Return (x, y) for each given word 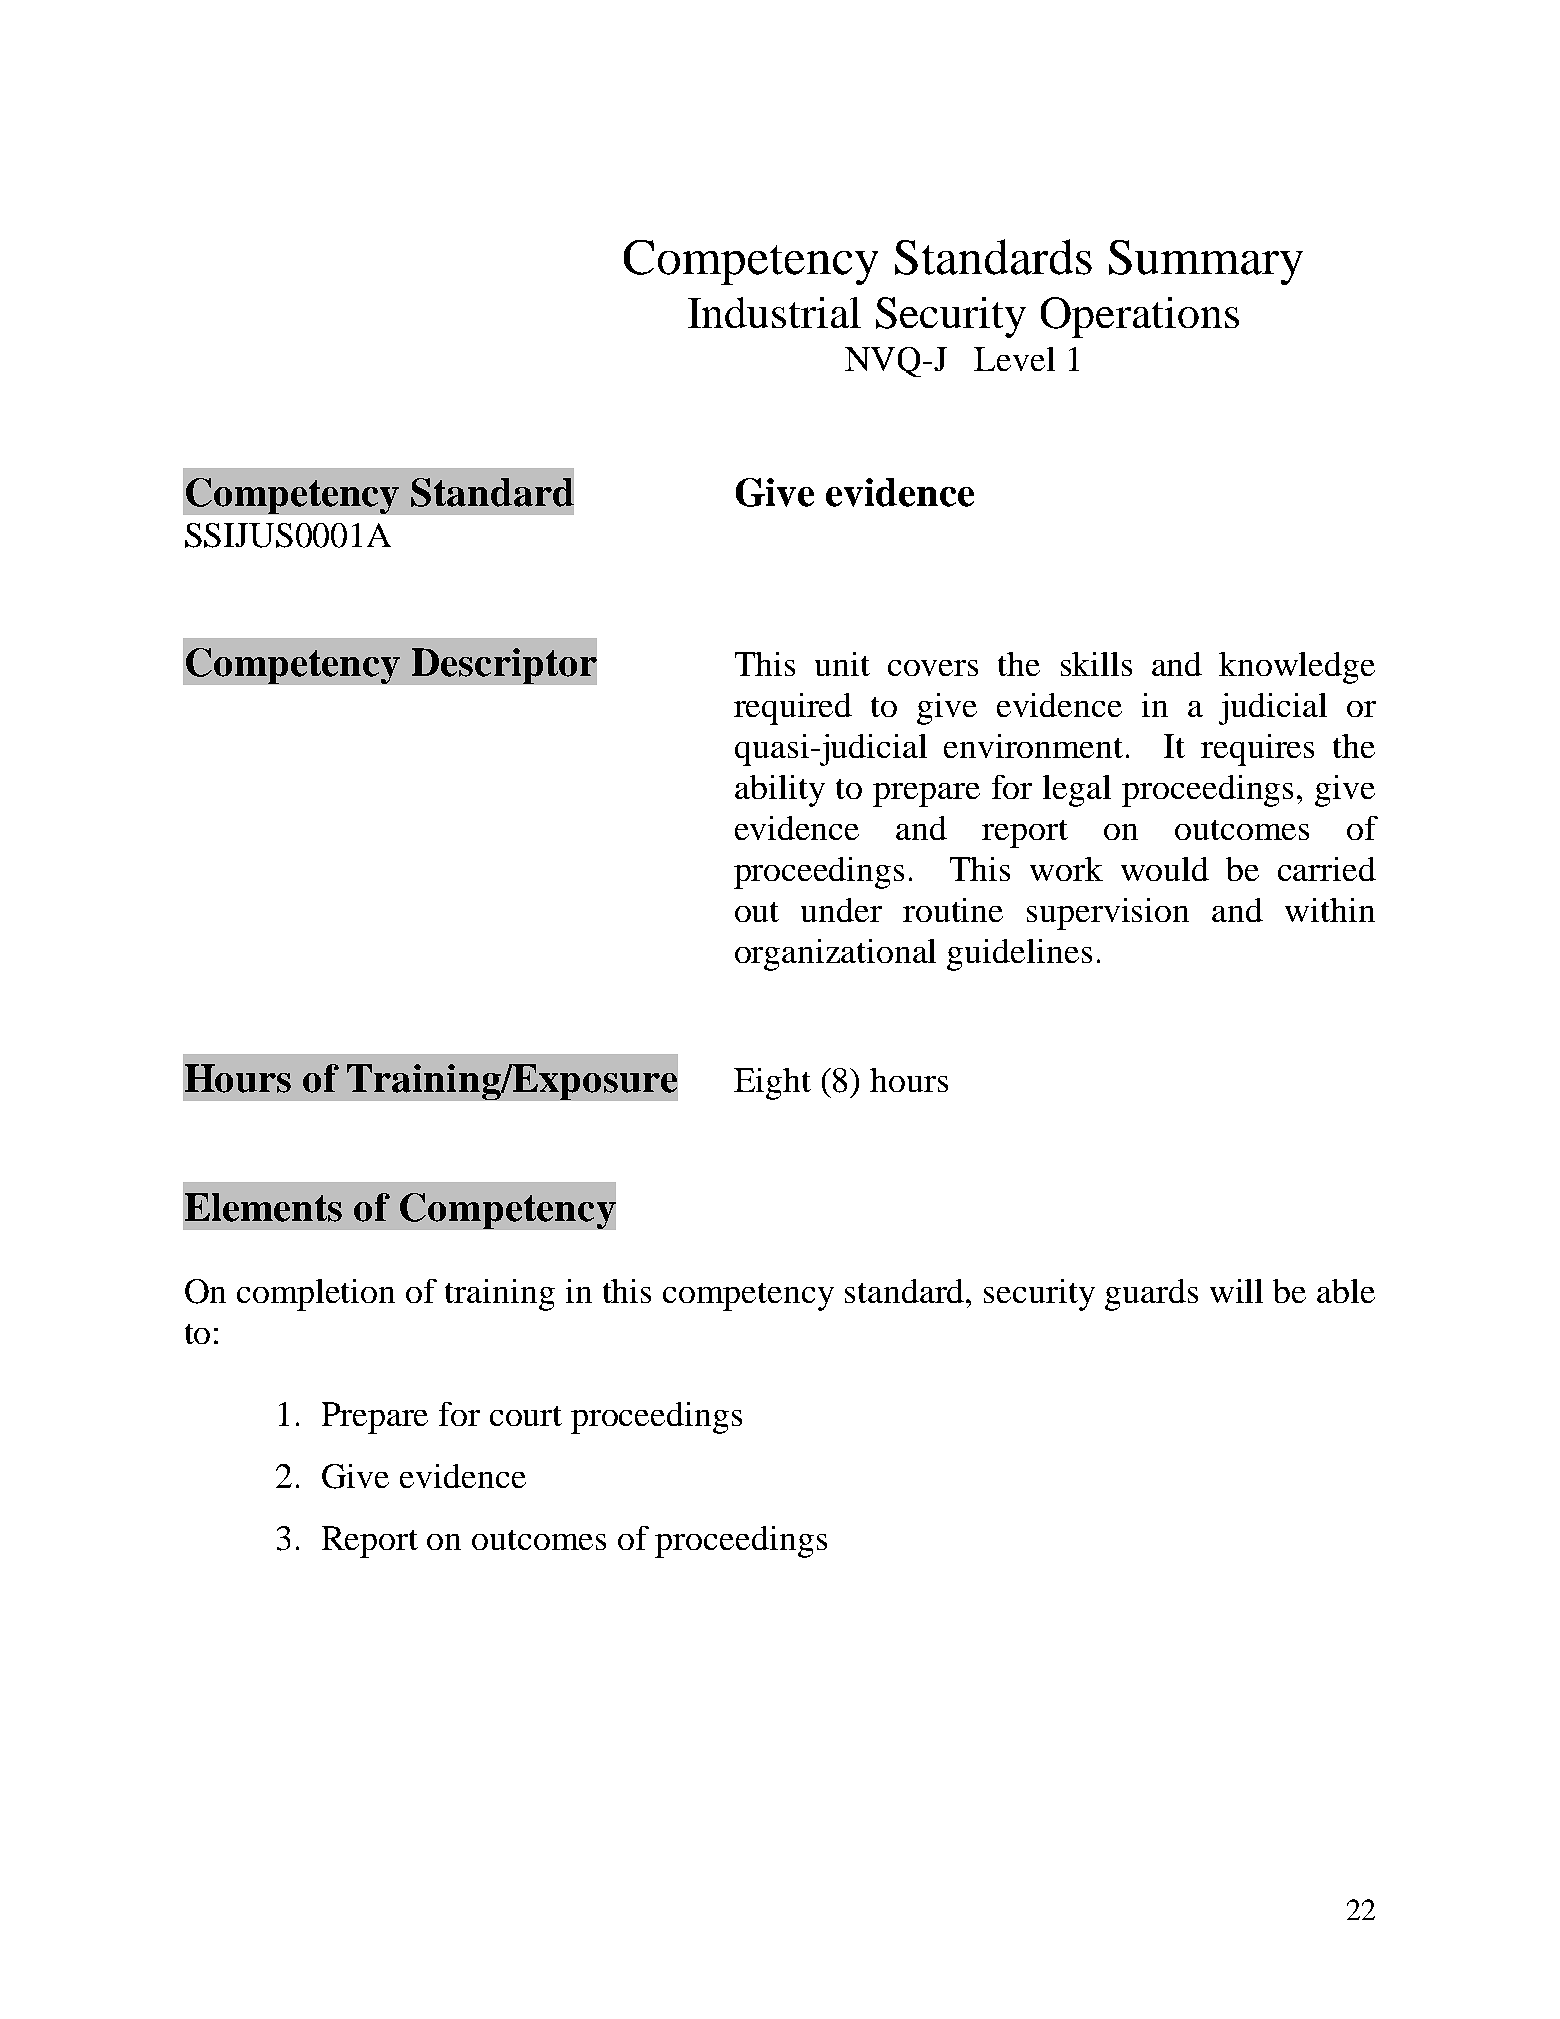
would (1165, 869)
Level (1014, 359)
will (1236, 1291)
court (526, 1416)
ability (780, 791)
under (841, 910)
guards (1151, 1295)
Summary (1206, 262)
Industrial (774, 312)
